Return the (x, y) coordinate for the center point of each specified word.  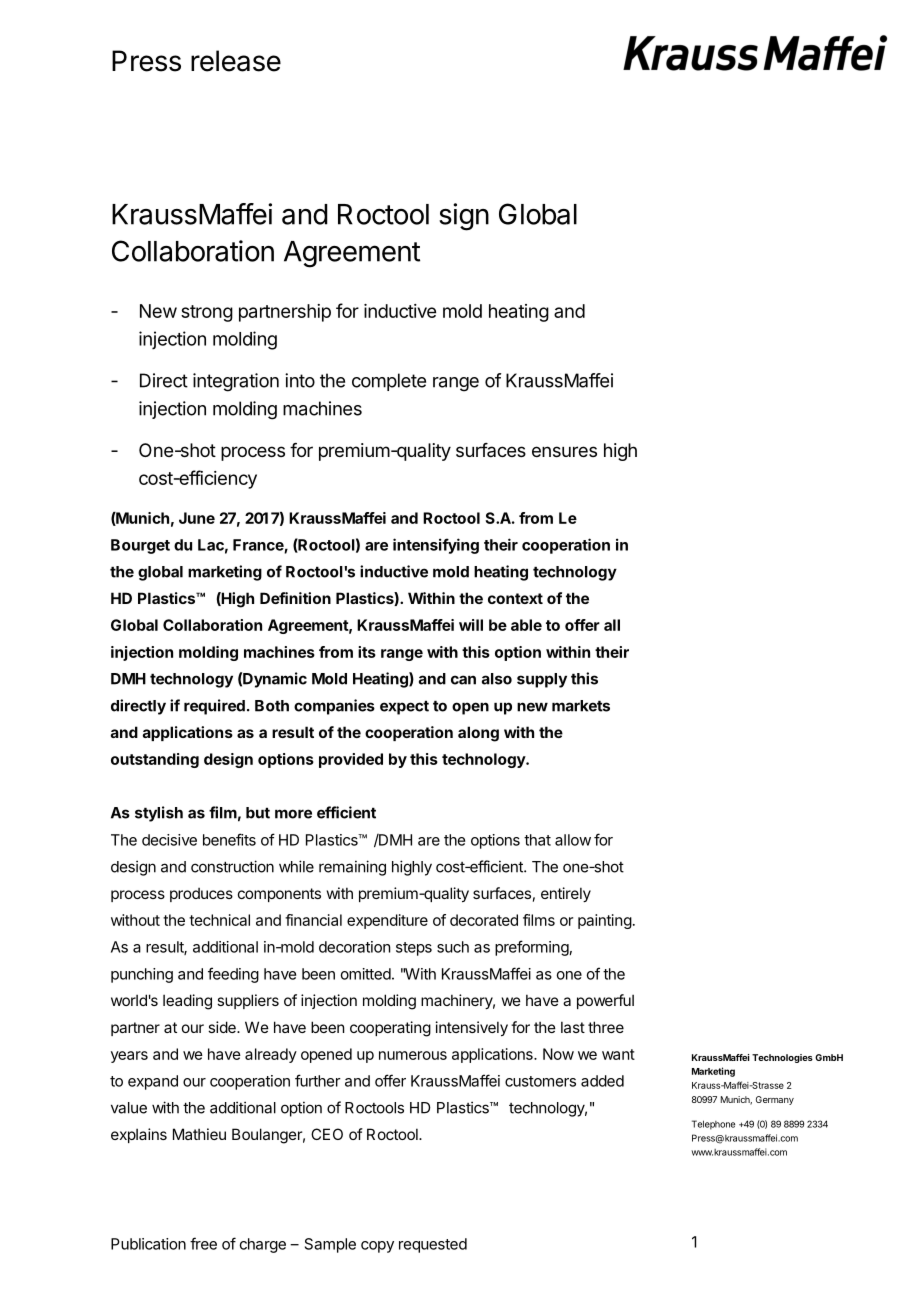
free (203, 1243)
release (236, 61)
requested (433, 1245)
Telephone (713, 1125)
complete (389, 382)
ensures (564, 451)
